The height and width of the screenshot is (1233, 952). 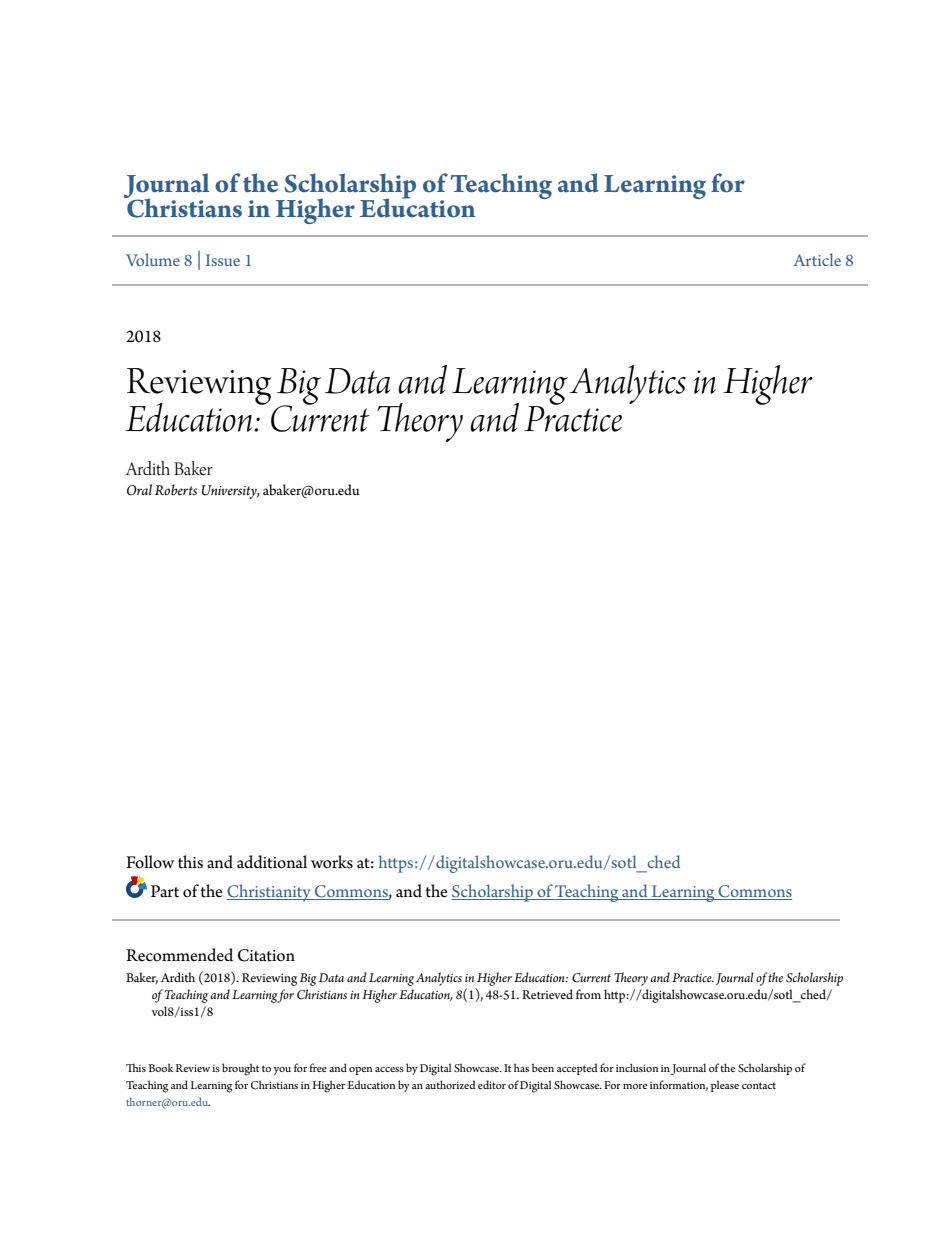 What do you see at coordinates (817, 259) in the screenshot?
I see `Article` at bounding box center [817, 259].
